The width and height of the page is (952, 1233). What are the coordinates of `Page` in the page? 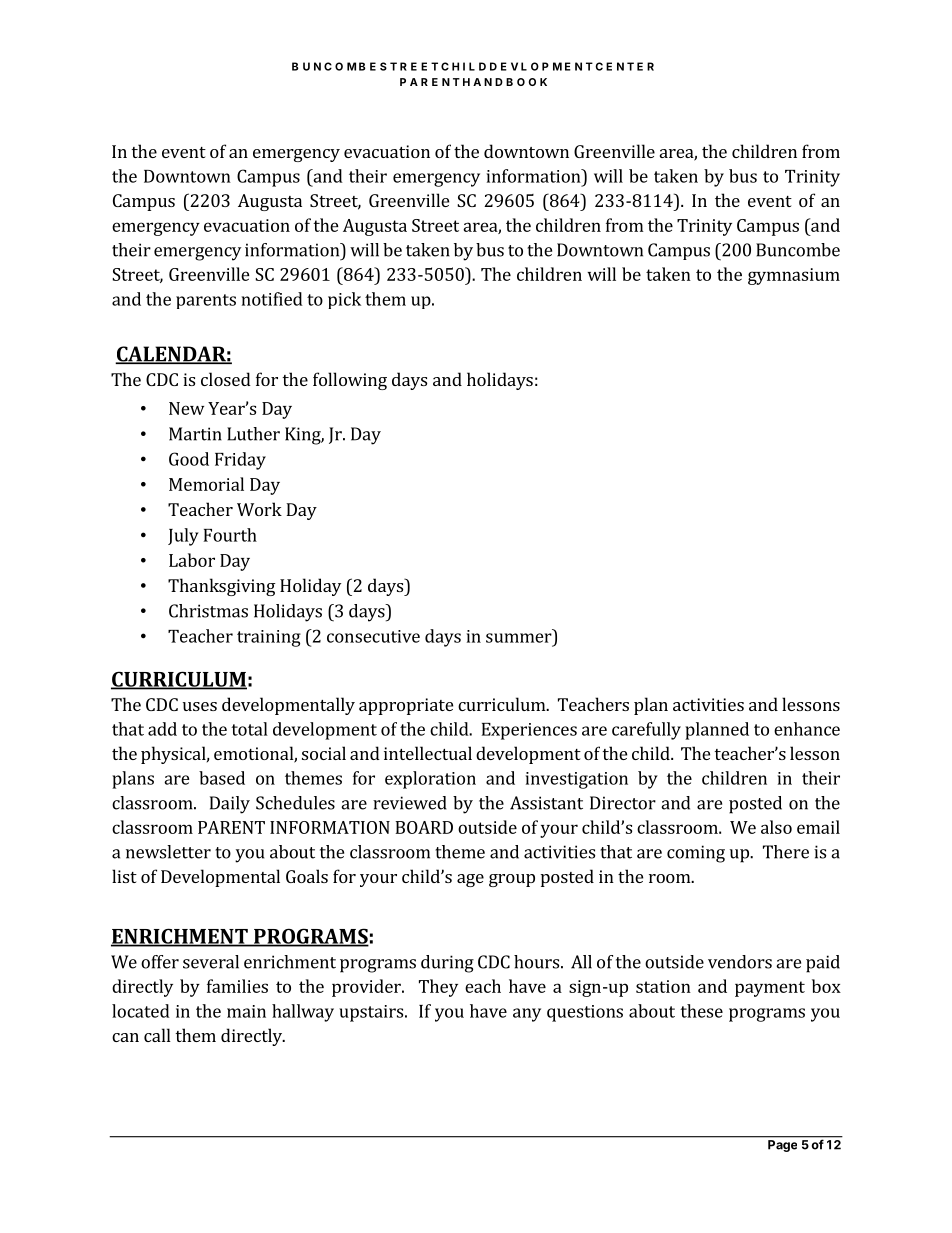 It's located at (782, 1146).
